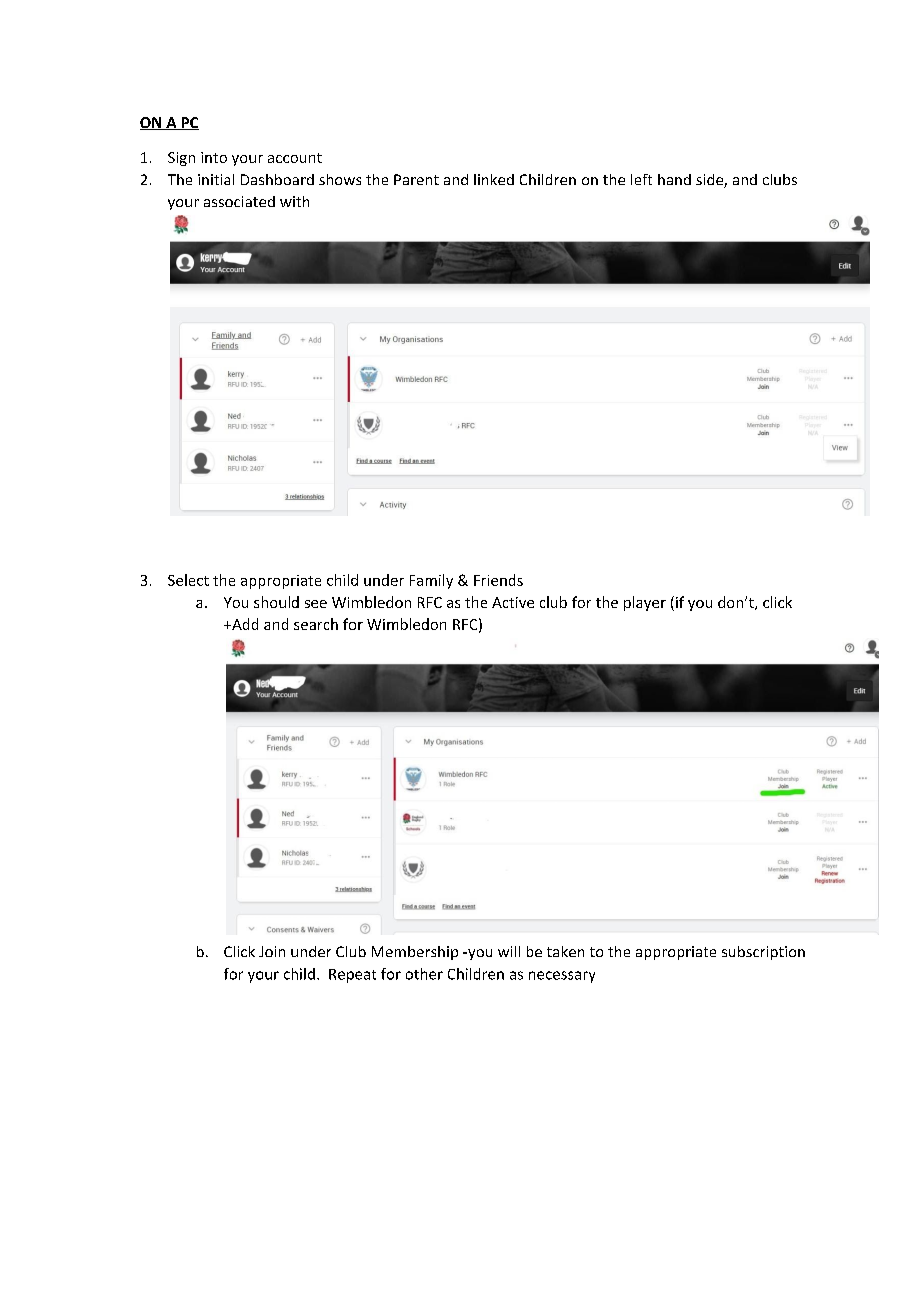 The image size is (924, 1308). I want to click on hand, so click(674, 179).
